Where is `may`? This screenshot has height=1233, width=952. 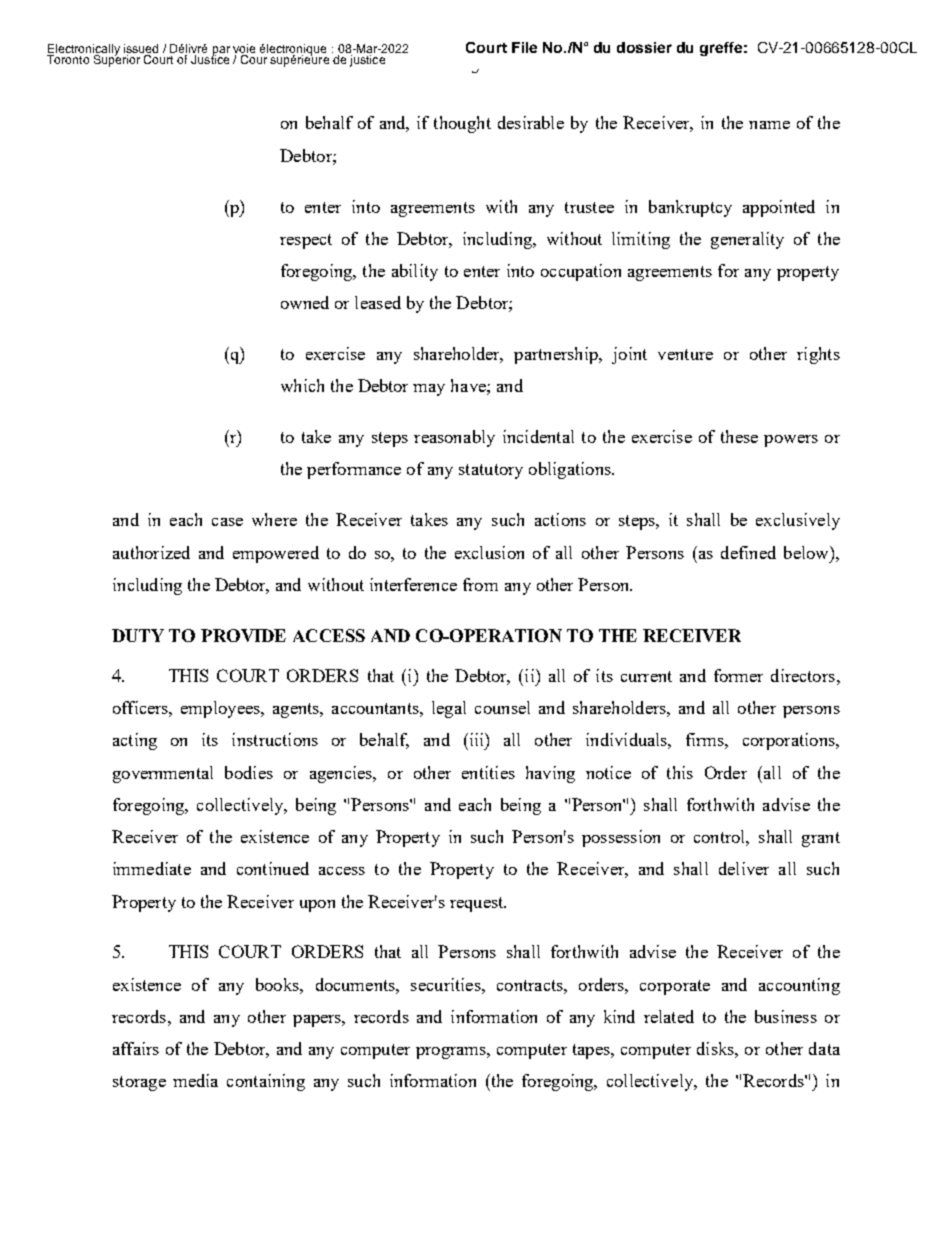 may is located at coordinates (429, 390).
